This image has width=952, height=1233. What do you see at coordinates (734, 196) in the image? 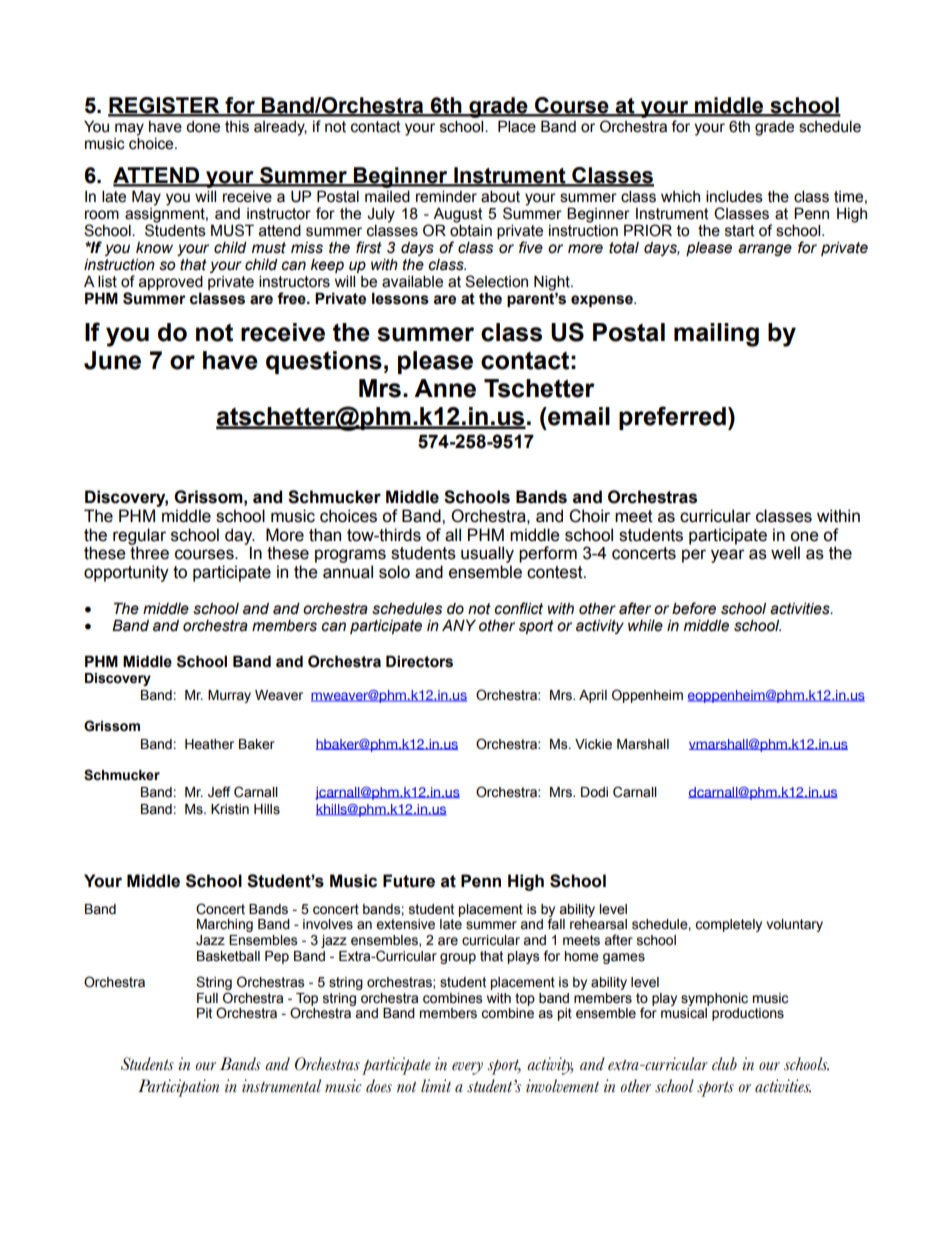
I see `includes` at bounding box center [734, 196].
